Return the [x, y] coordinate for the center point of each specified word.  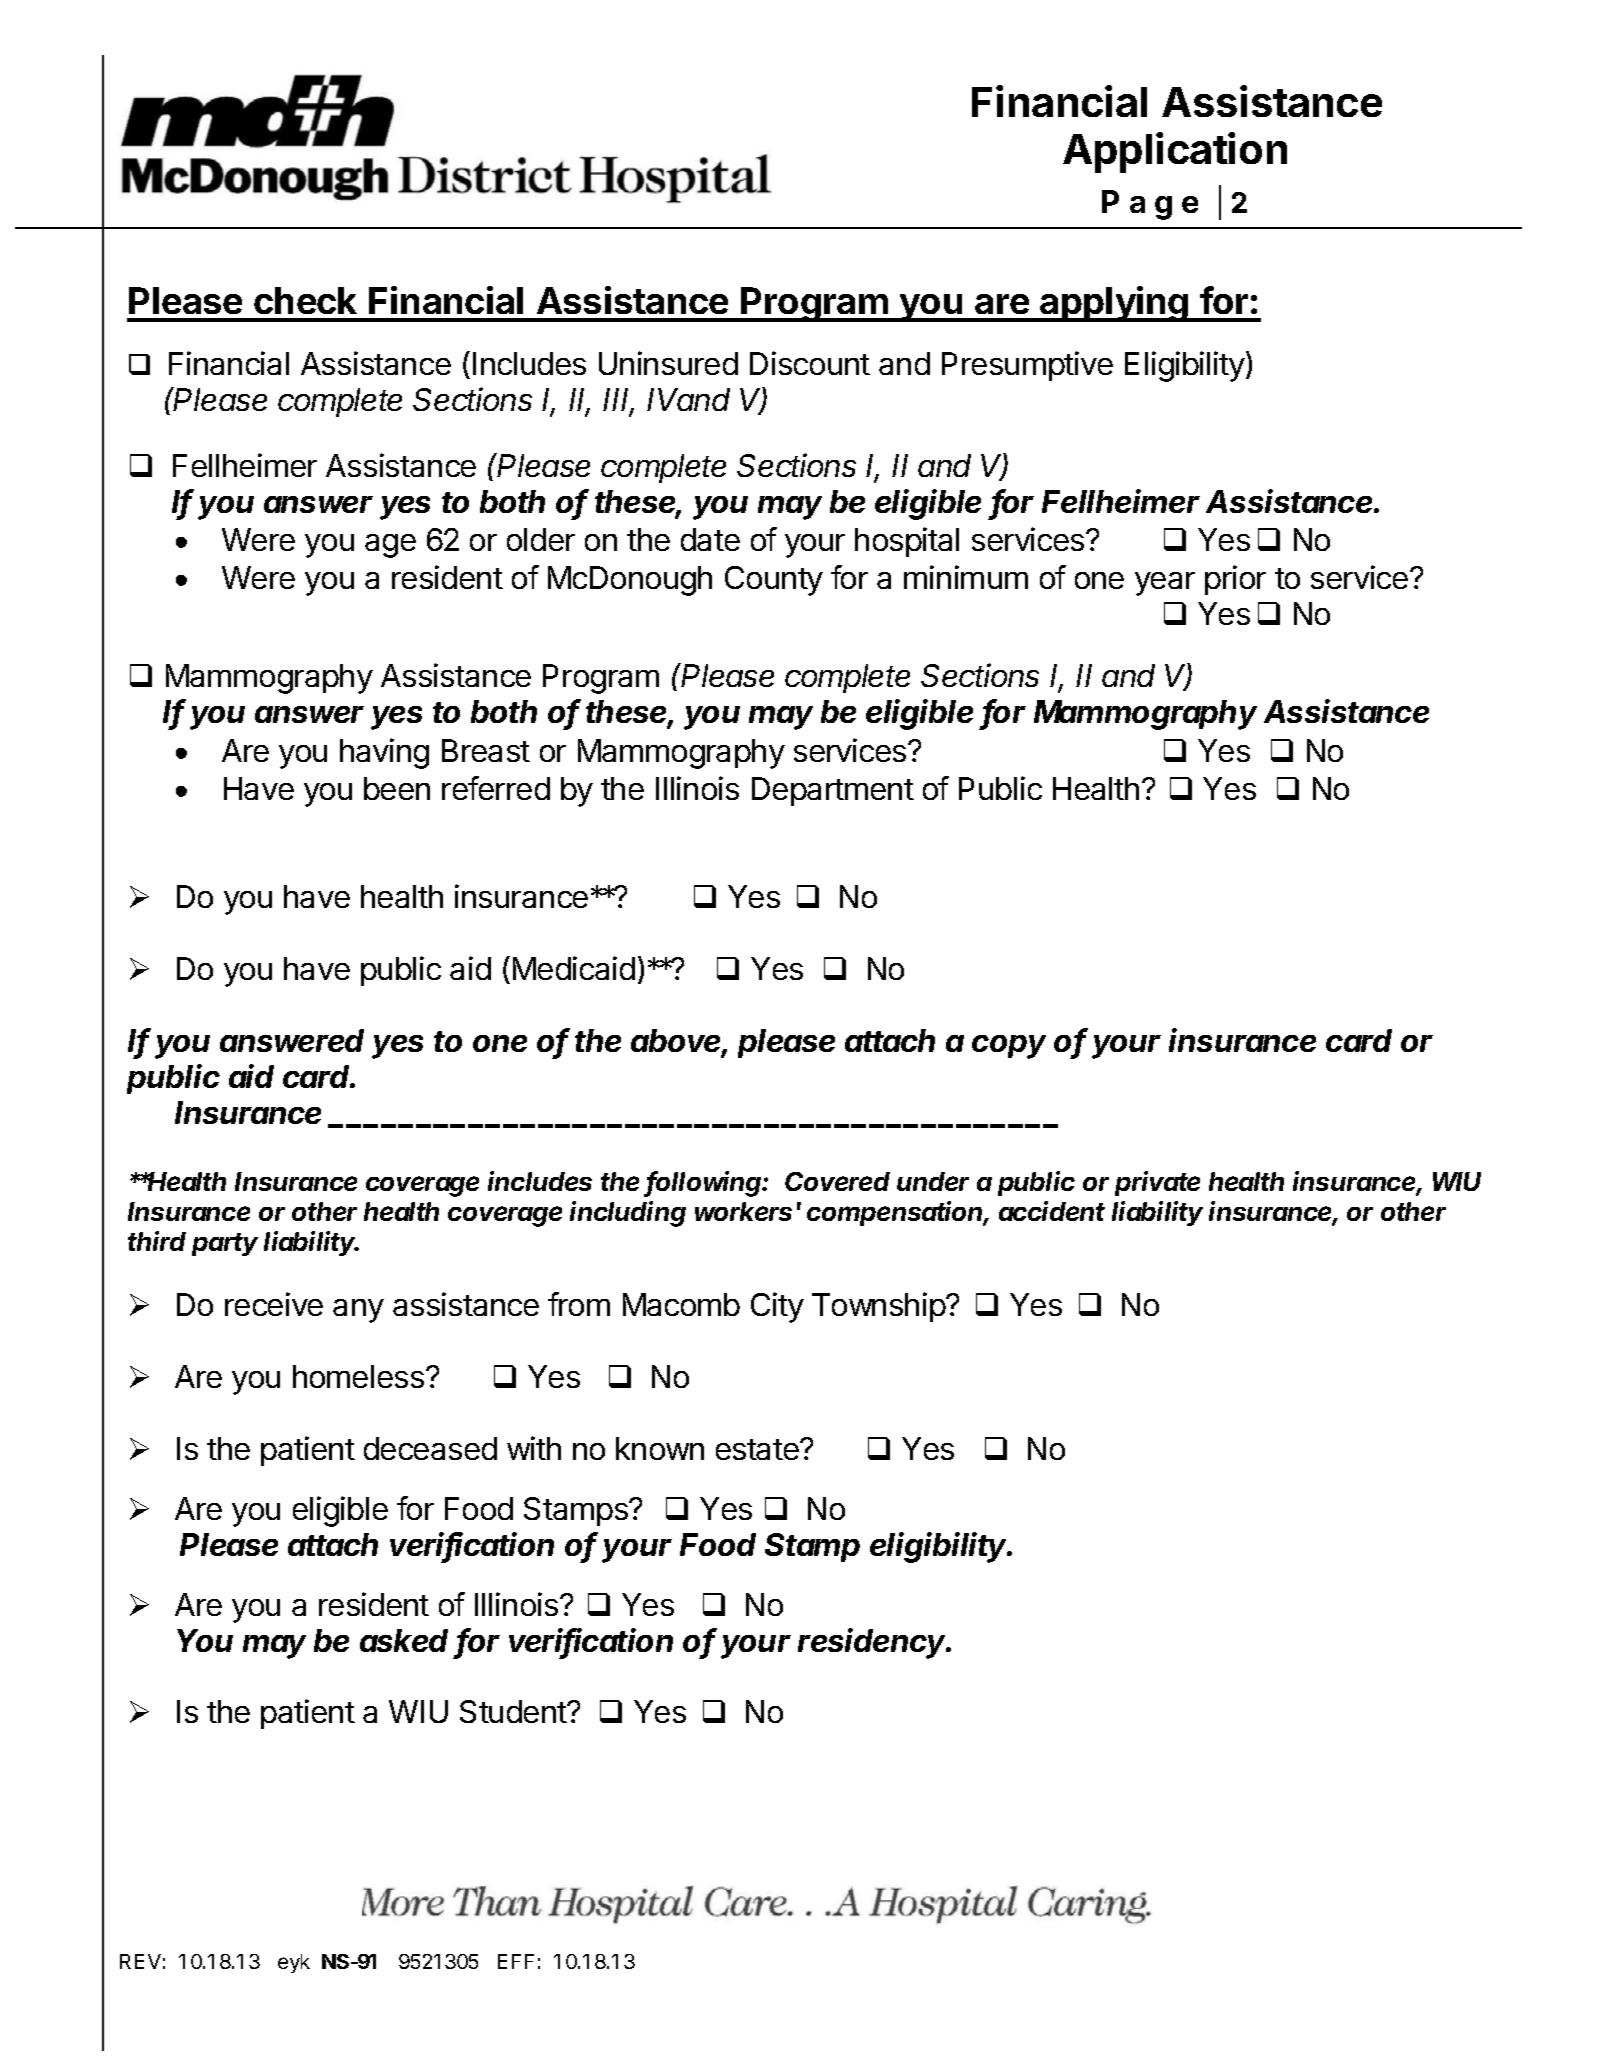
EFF [516, 1961]
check [305, 300]
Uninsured [668, 363]
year [1165, 584]
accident [1052, 1211]
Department [833, 791]
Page [1150, 205]
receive [274, 1304]
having [384, 753]
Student [514, 1711]
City [777, 1307]
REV [140, 1961]
